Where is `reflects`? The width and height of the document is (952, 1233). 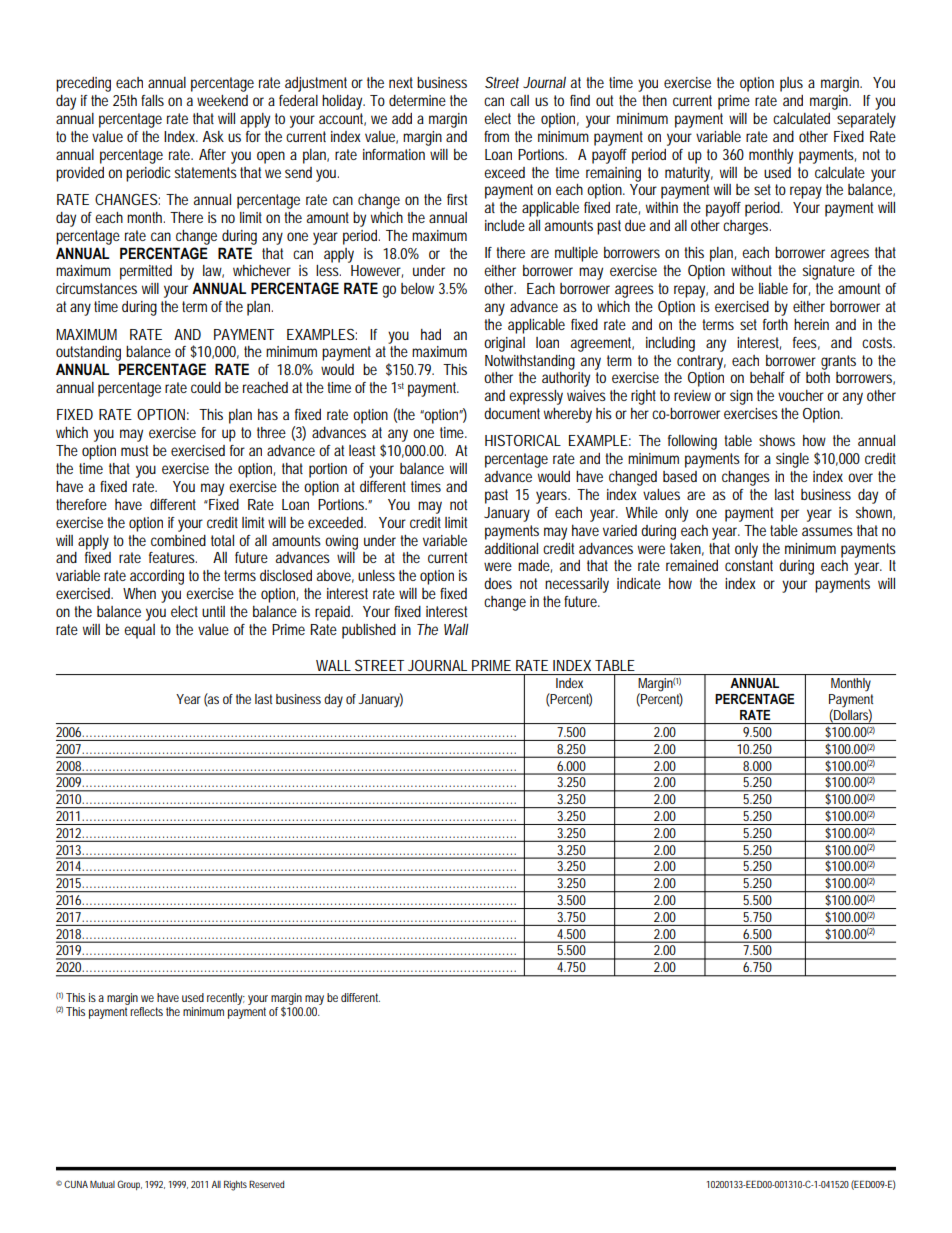
reflects is located at coordinates (146, 1011).
